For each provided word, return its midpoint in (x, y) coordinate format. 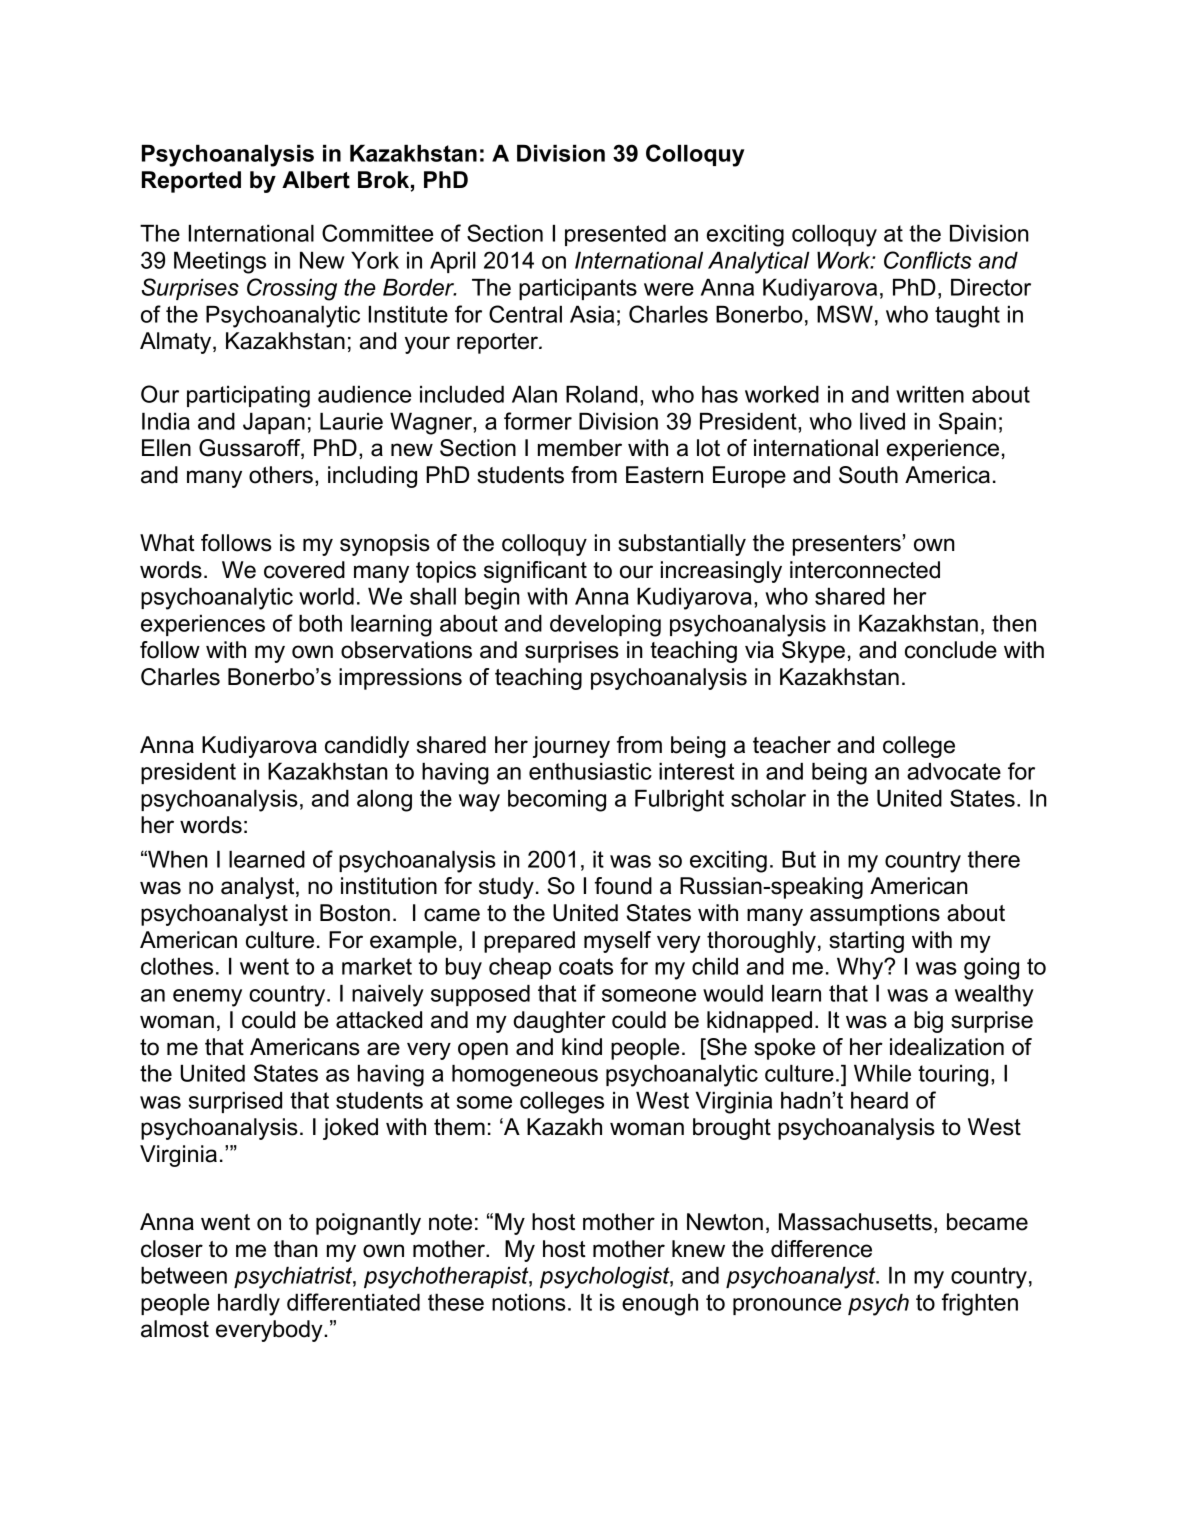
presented (615, 235)
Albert (316, 180)
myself (617, 942)
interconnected (865, 570)
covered (304, 570)
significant (535, 572)
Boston (355, 913)
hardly (249, 1305)
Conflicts (928, 260)
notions (529, 1302)
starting (866, 942)
